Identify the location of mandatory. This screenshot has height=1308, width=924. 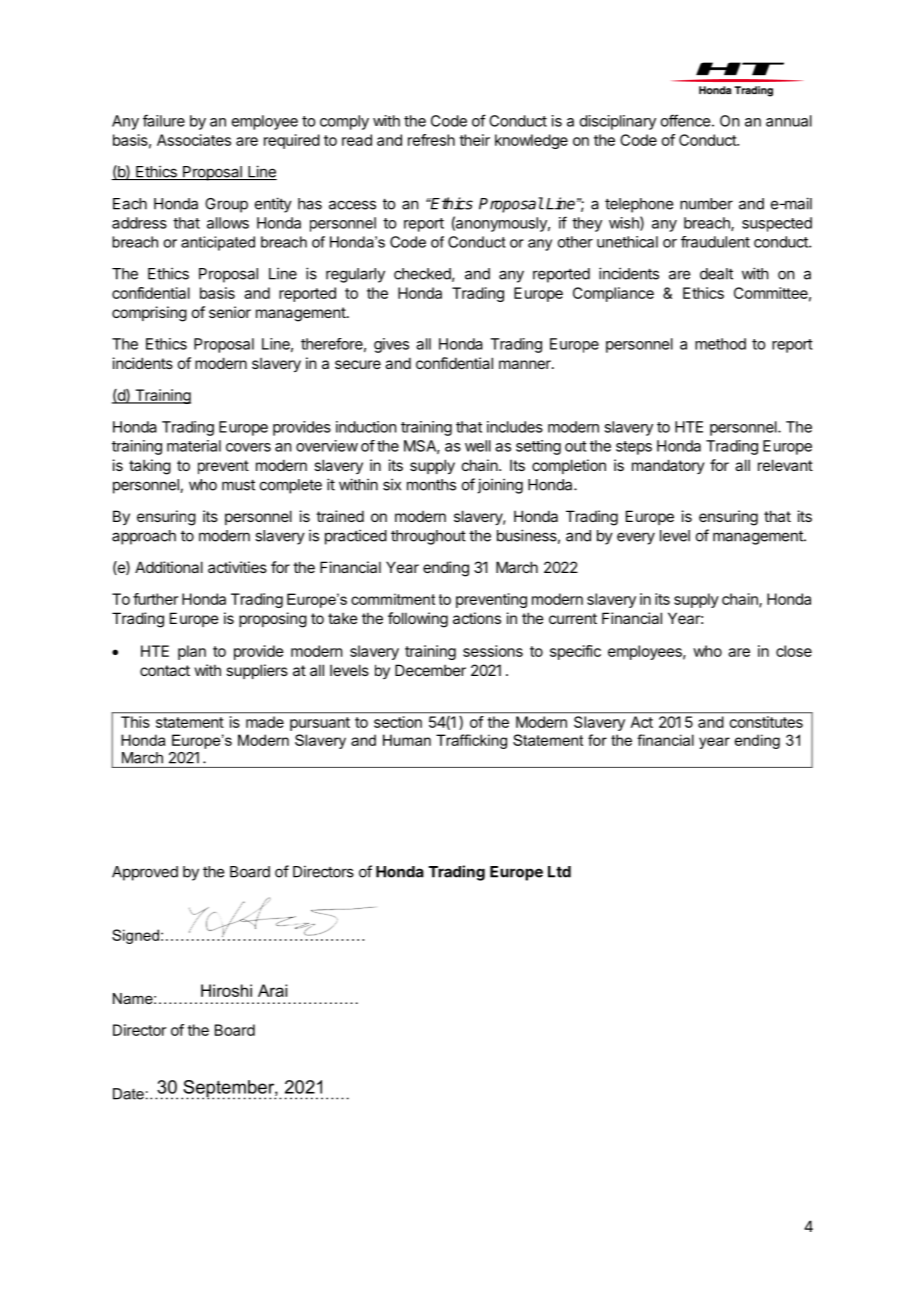
(668, 466).
